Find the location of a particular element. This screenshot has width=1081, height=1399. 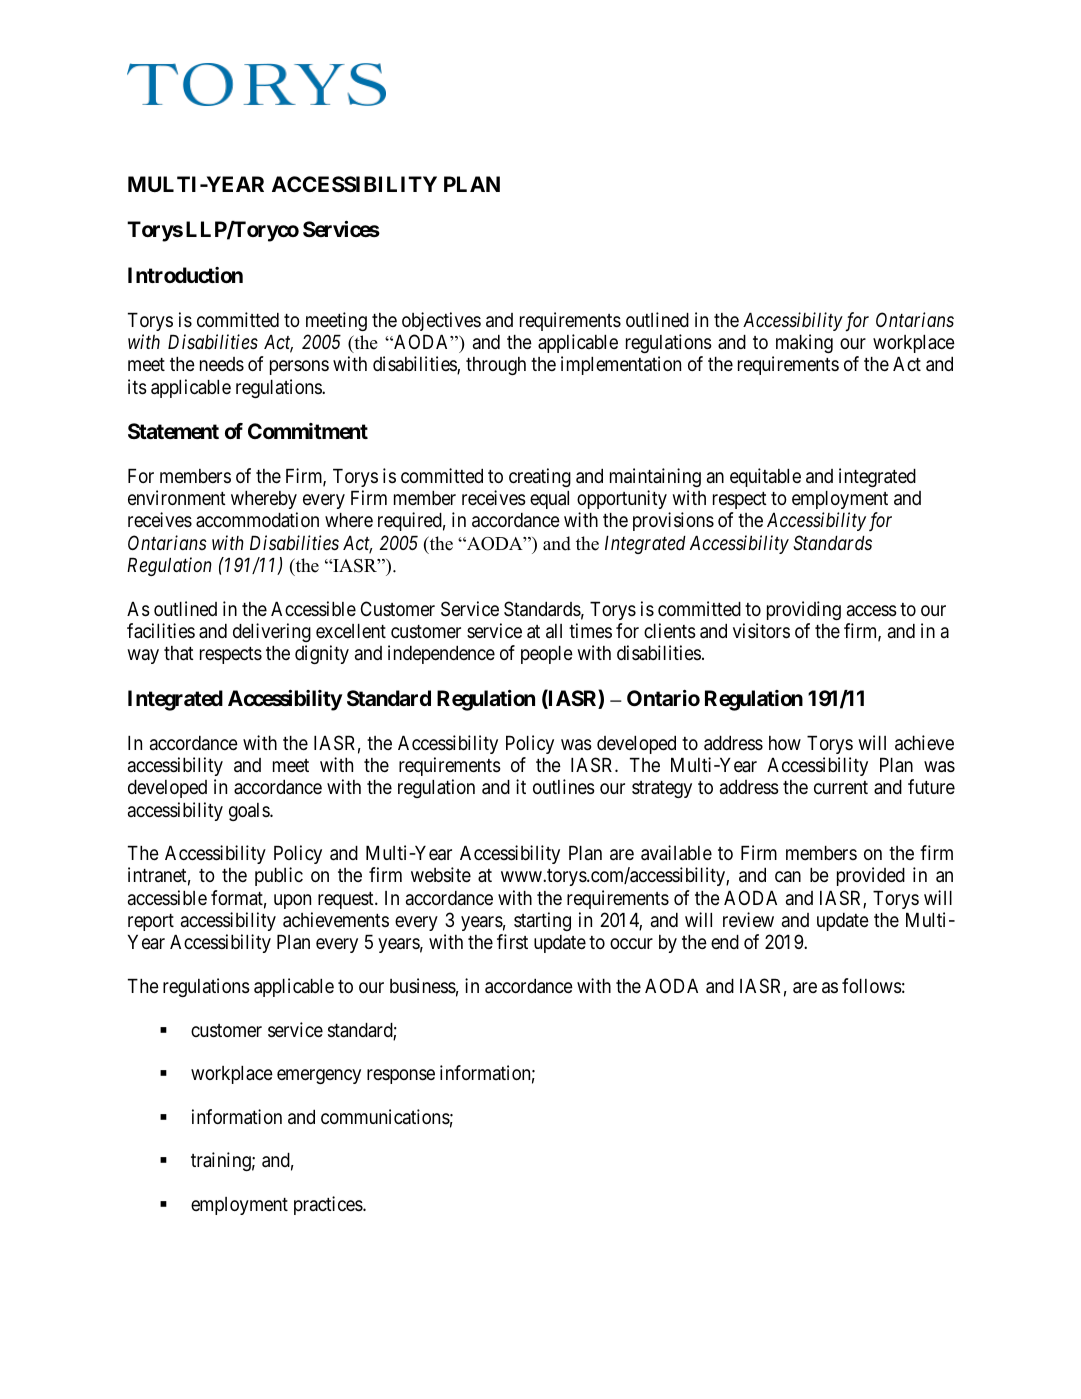

making is located at coordinates (804, 343).
